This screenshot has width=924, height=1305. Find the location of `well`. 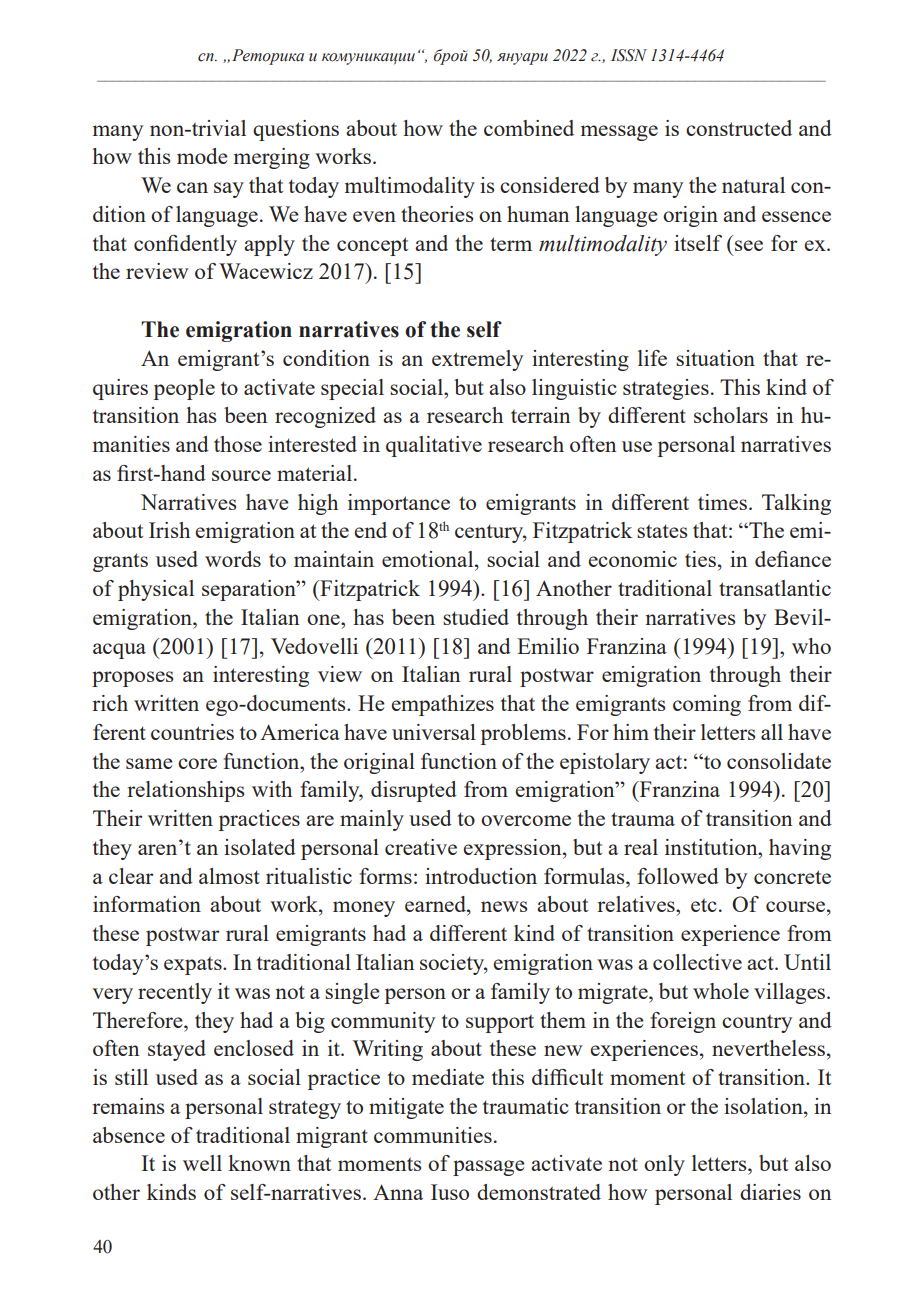

well is located at coordinates (202, 1163).
